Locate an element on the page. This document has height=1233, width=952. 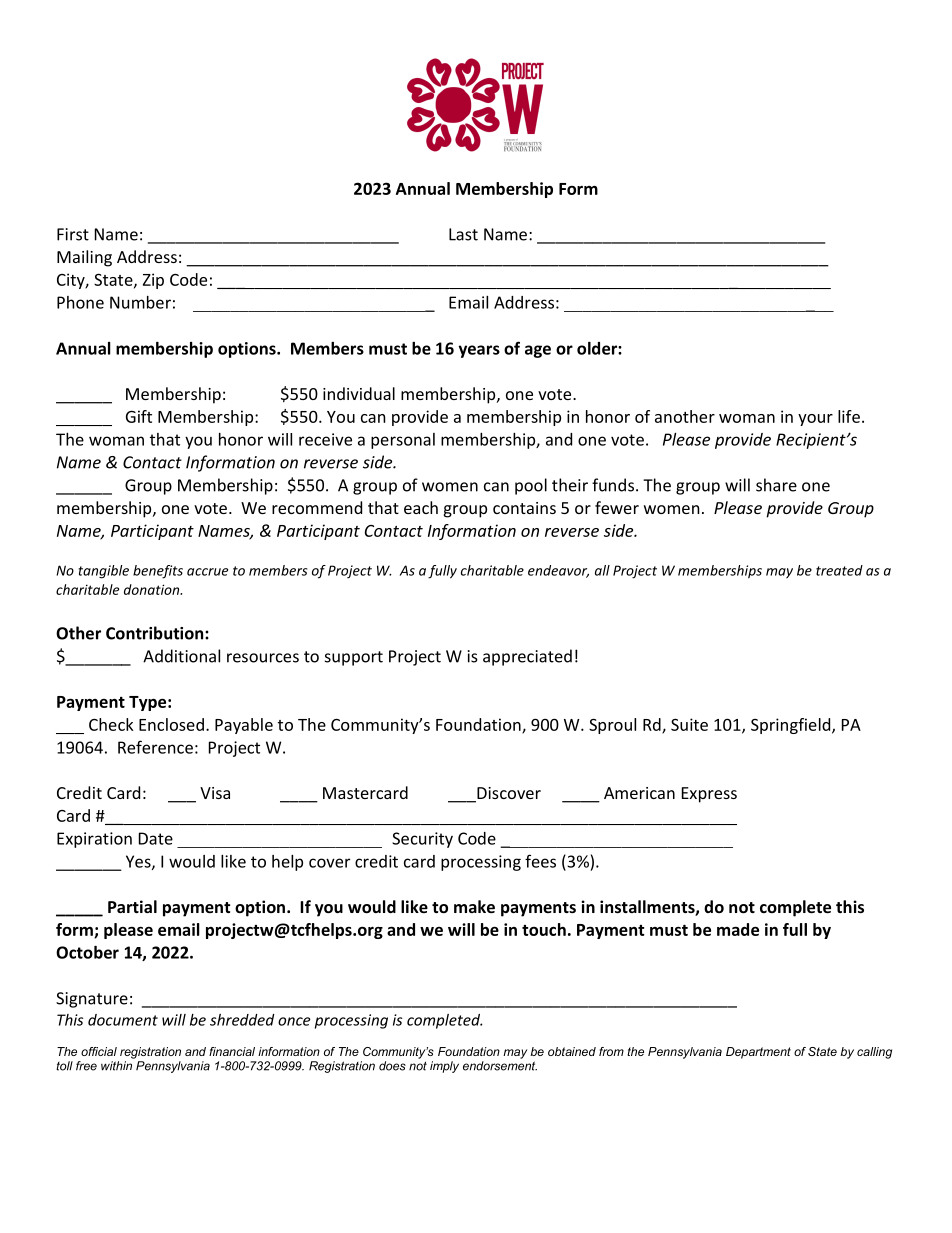
Zip is located at coordinates (153, 281).
